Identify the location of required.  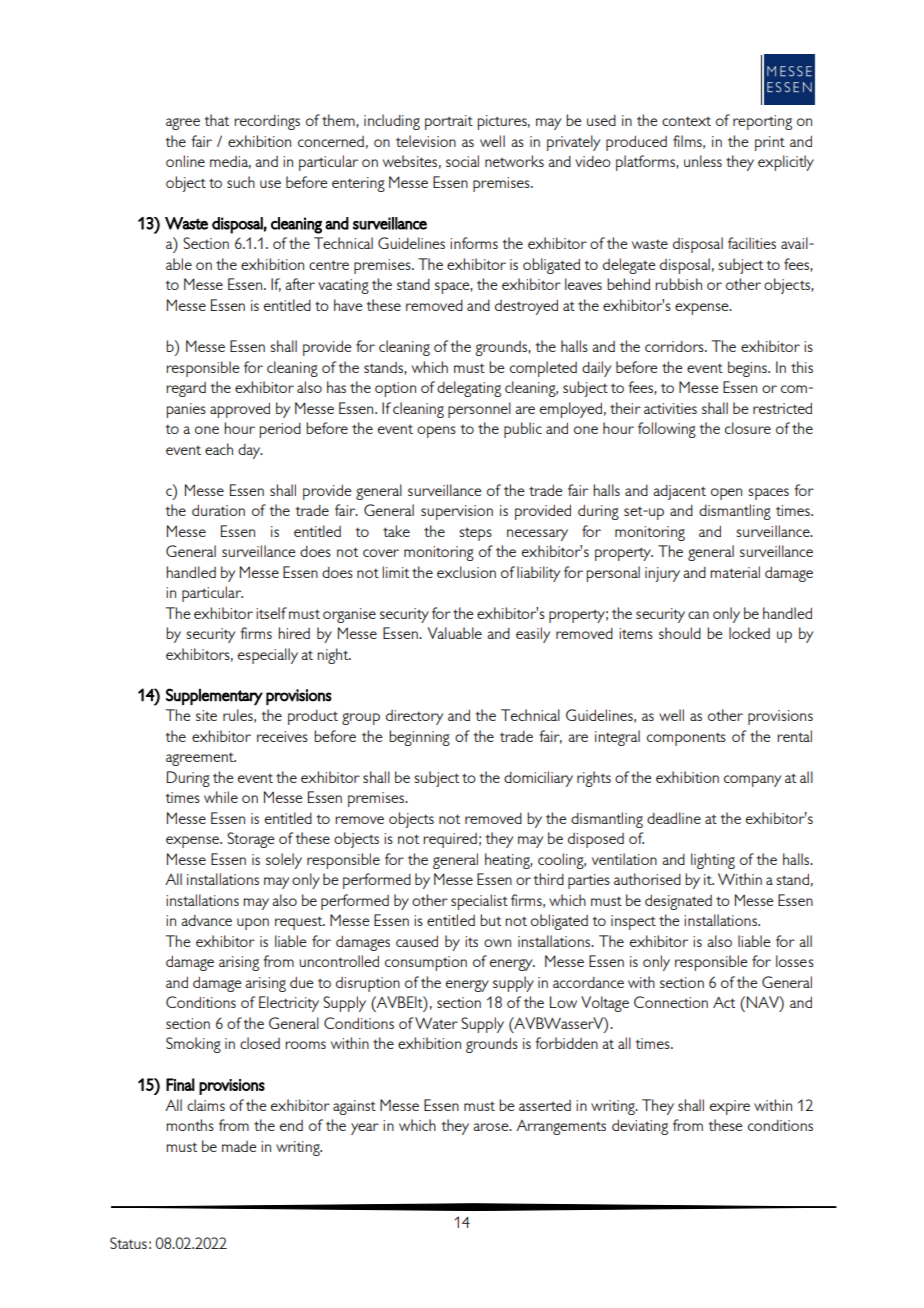
(450, 840).
